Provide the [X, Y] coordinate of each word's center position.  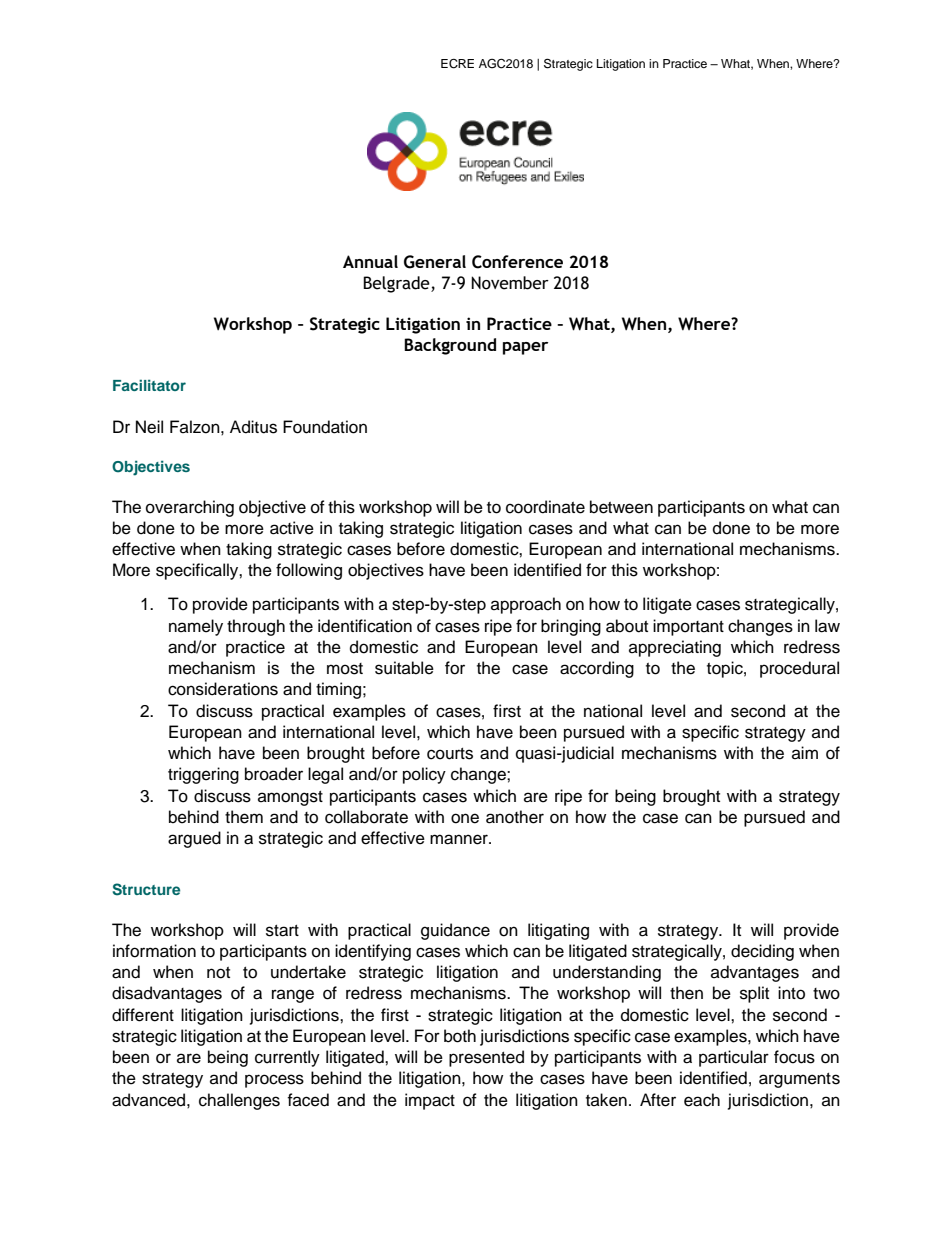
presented [486, 1058]
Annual [370, 261]
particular [734, 1058]
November [510, 283]
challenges [239, 1101]
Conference [517, 262]
